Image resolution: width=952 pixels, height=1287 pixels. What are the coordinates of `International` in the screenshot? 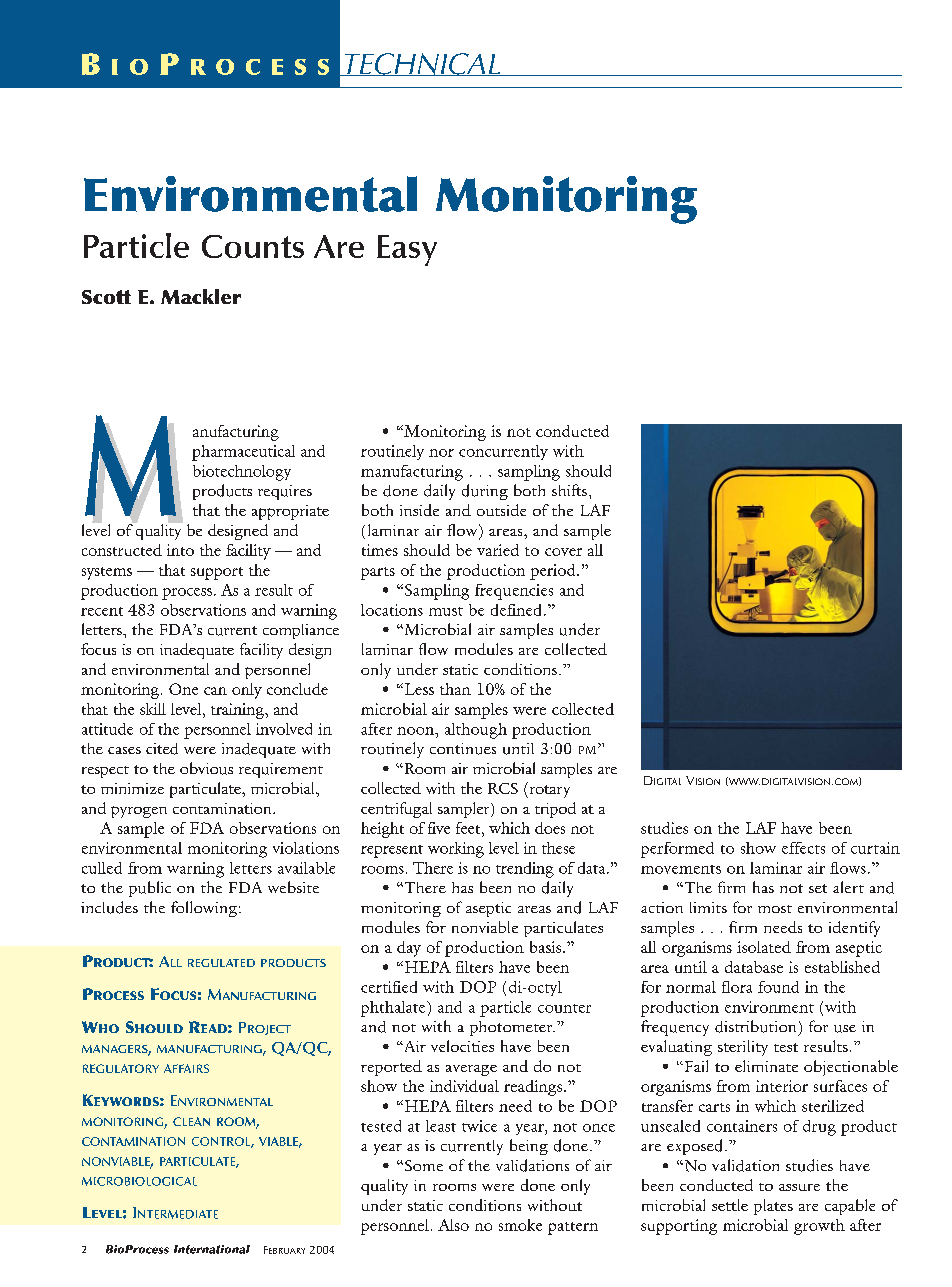 It's located at (212, 1249).
